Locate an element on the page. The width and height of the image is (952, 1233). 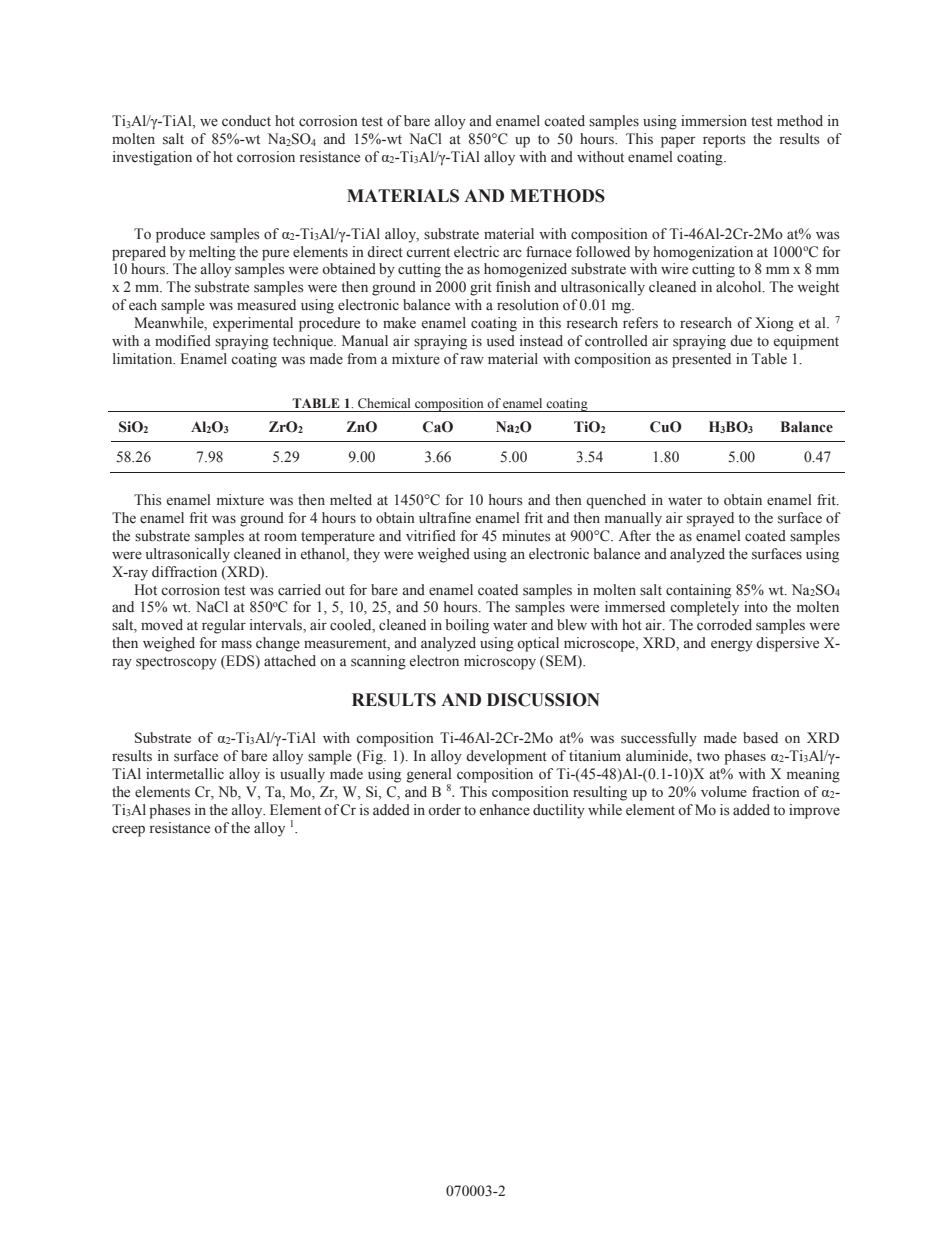
mass is located at coordinates (236, 644).
